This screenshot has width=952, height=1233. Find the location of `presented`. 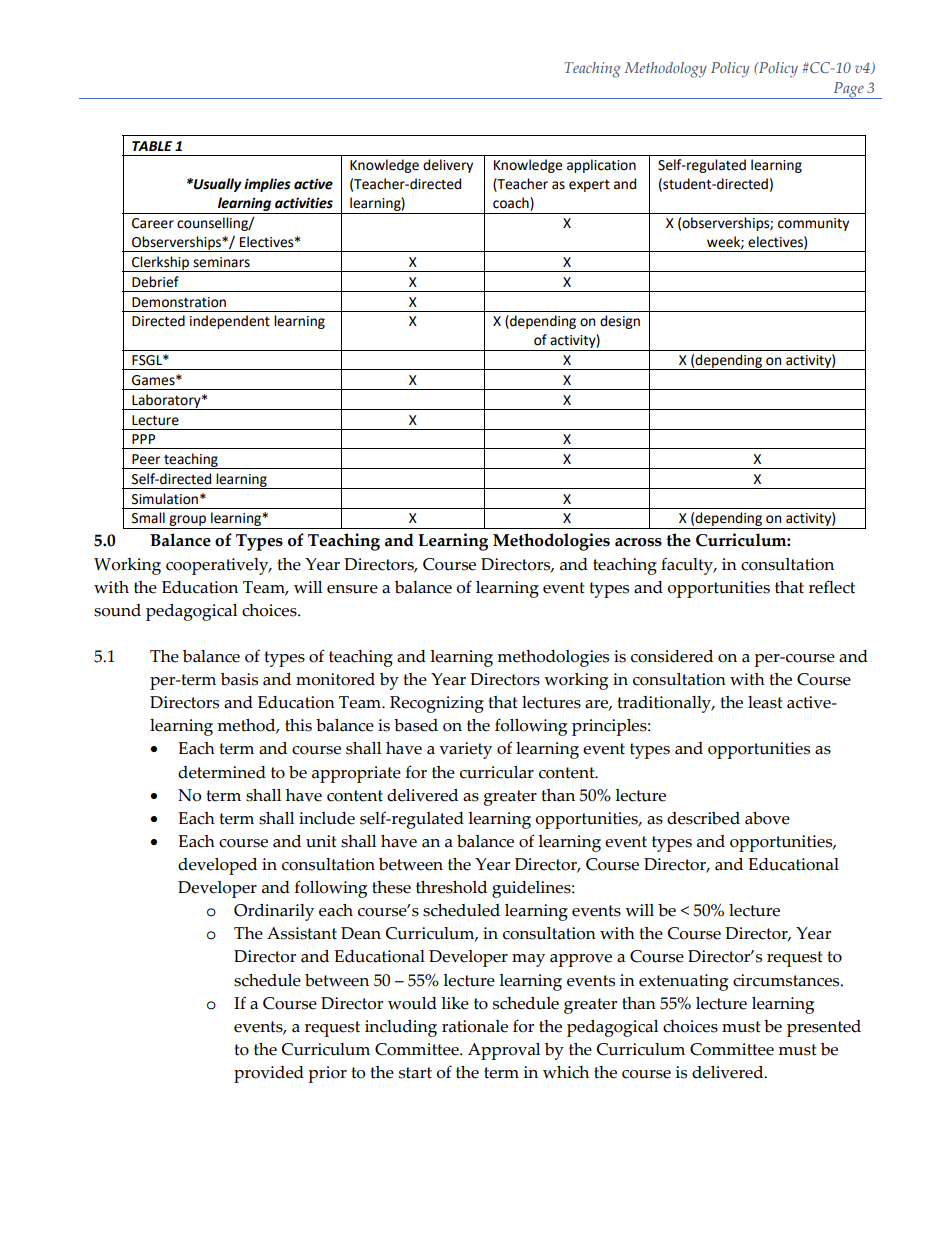

presented is located at coordinates (824, 1028).
